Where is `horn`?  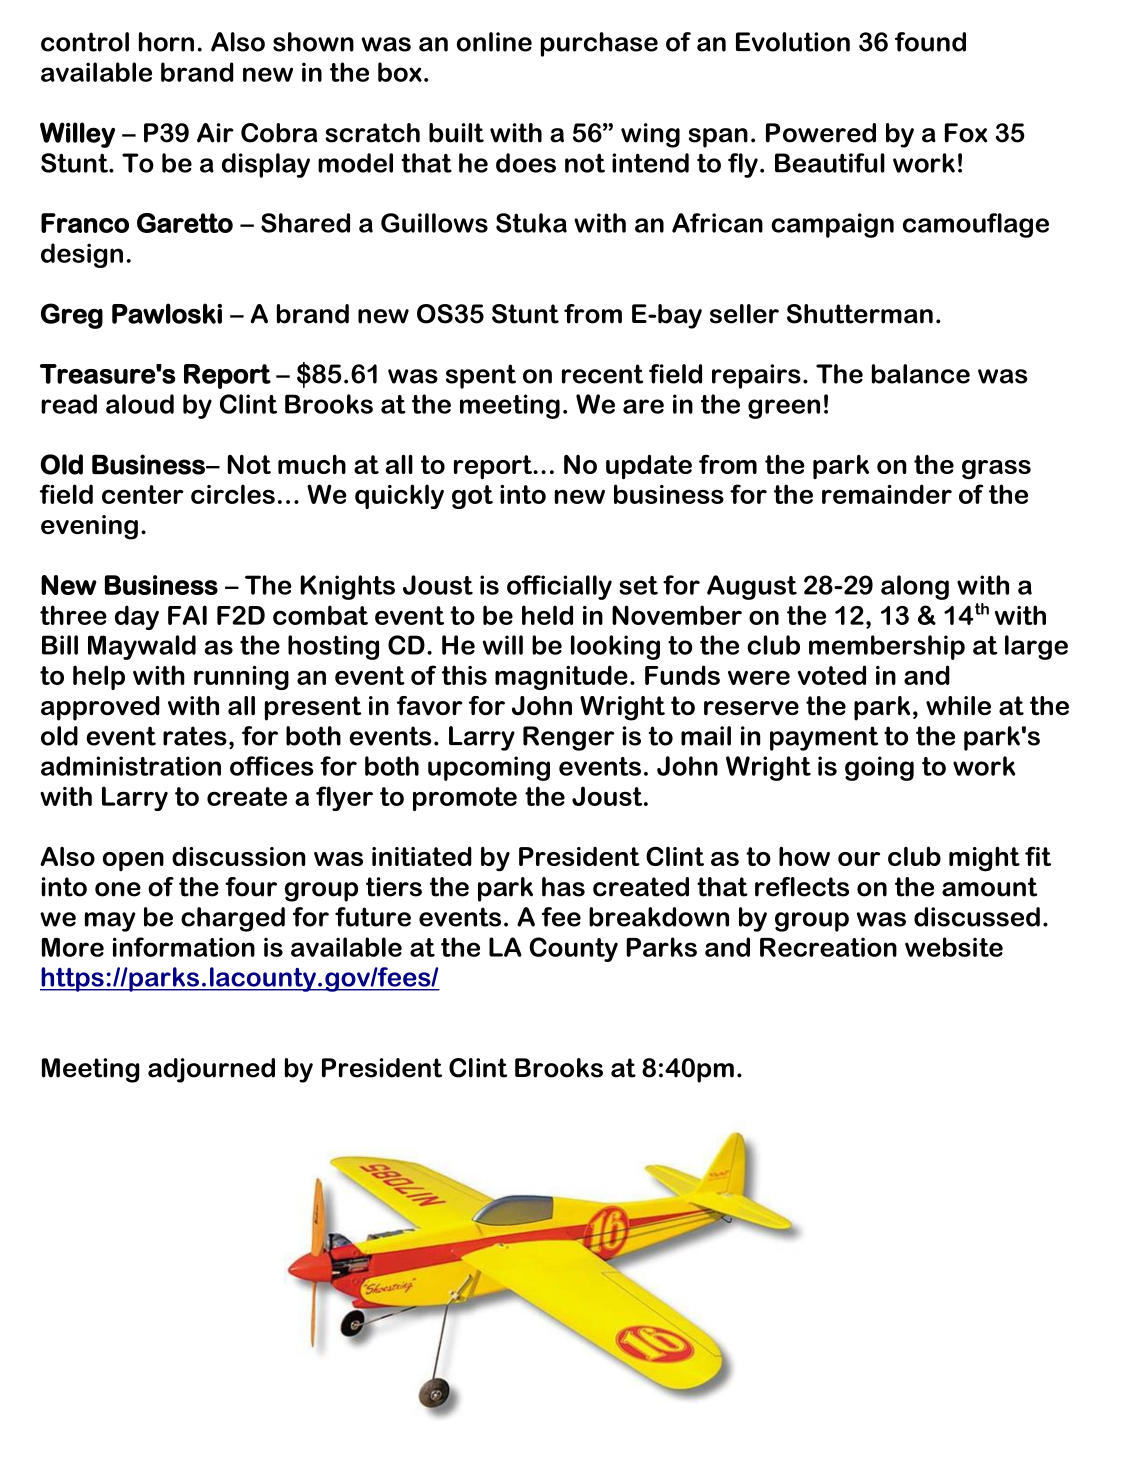
horn is located at coordinates (166, 42).
